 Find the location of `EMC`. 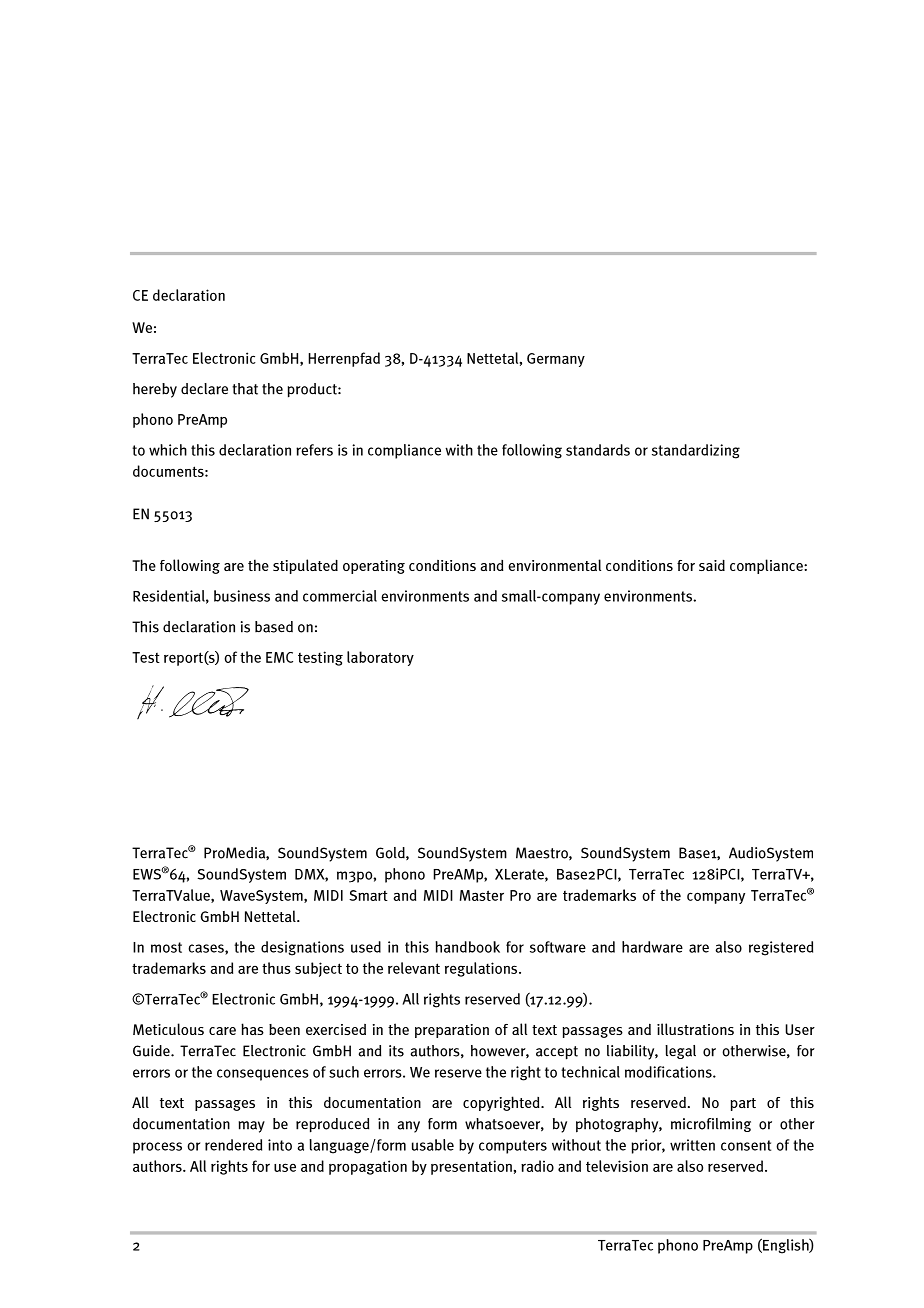

EMC is located at coordinates (279, 657).
